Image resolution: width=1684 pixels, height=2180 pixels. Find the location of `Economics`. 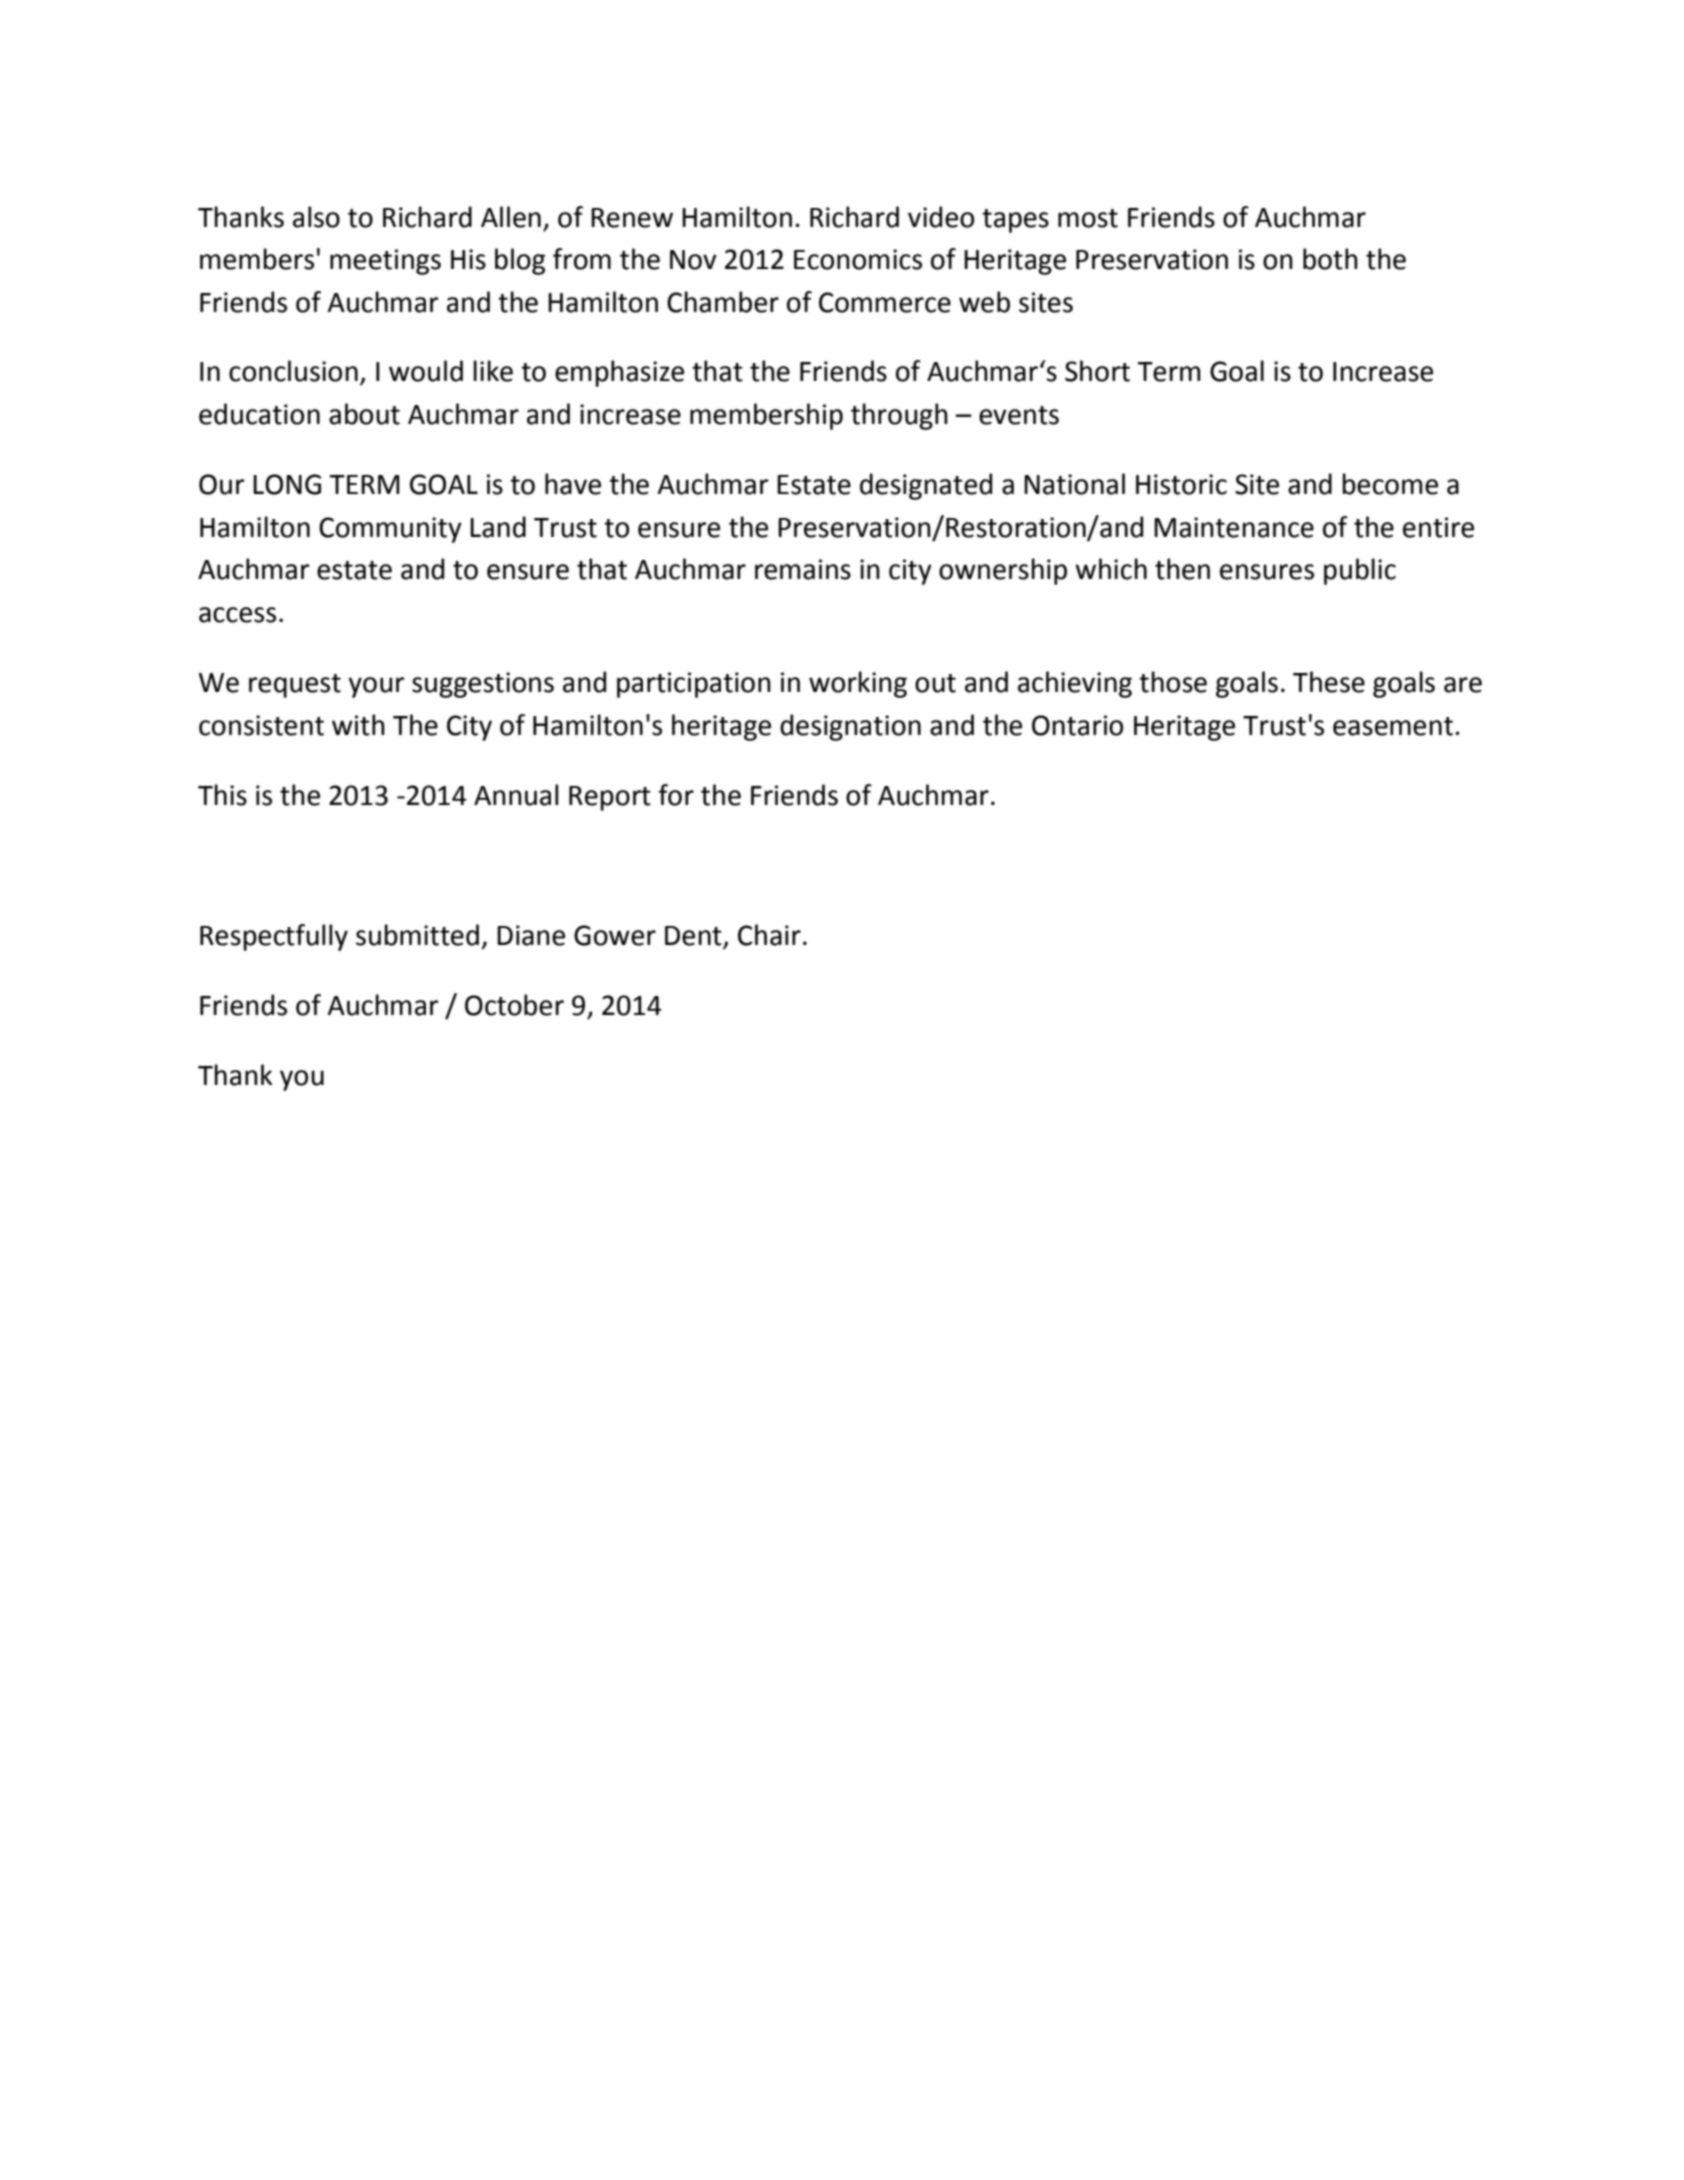

Economics is located at coordinates (858, 259).
